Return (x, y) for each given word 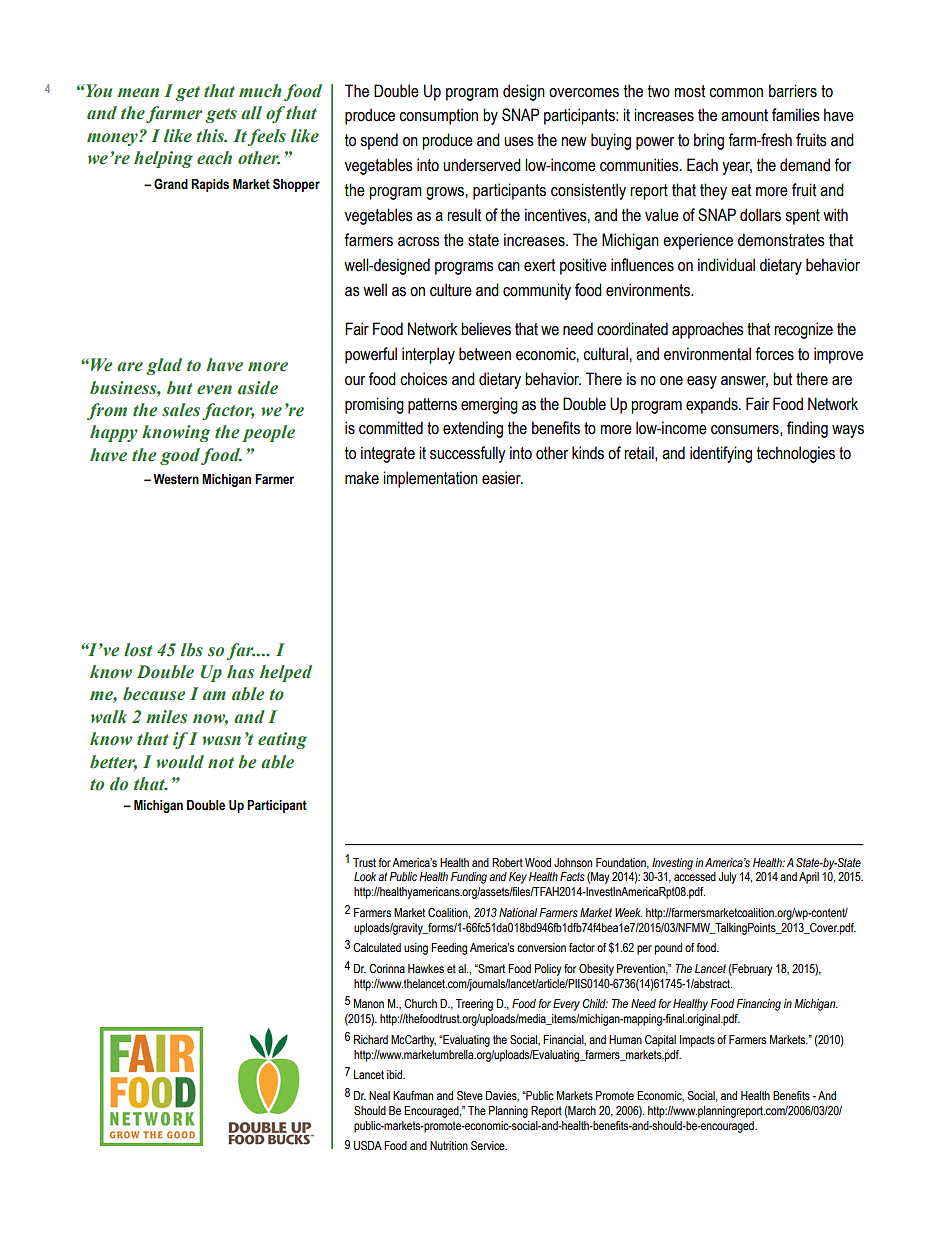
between (485, 354)
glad (164, 366)
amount (744, 115)
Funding (469, 878)
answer (744, 381)
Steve (470, 1095)
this (211, 135)
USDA (368, 1145)
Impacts (697, 1041)
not (221, 763)
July (727, 878)
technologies (796, 454)
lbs (192, 650)
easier (502, 478)
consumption (438, 116)
